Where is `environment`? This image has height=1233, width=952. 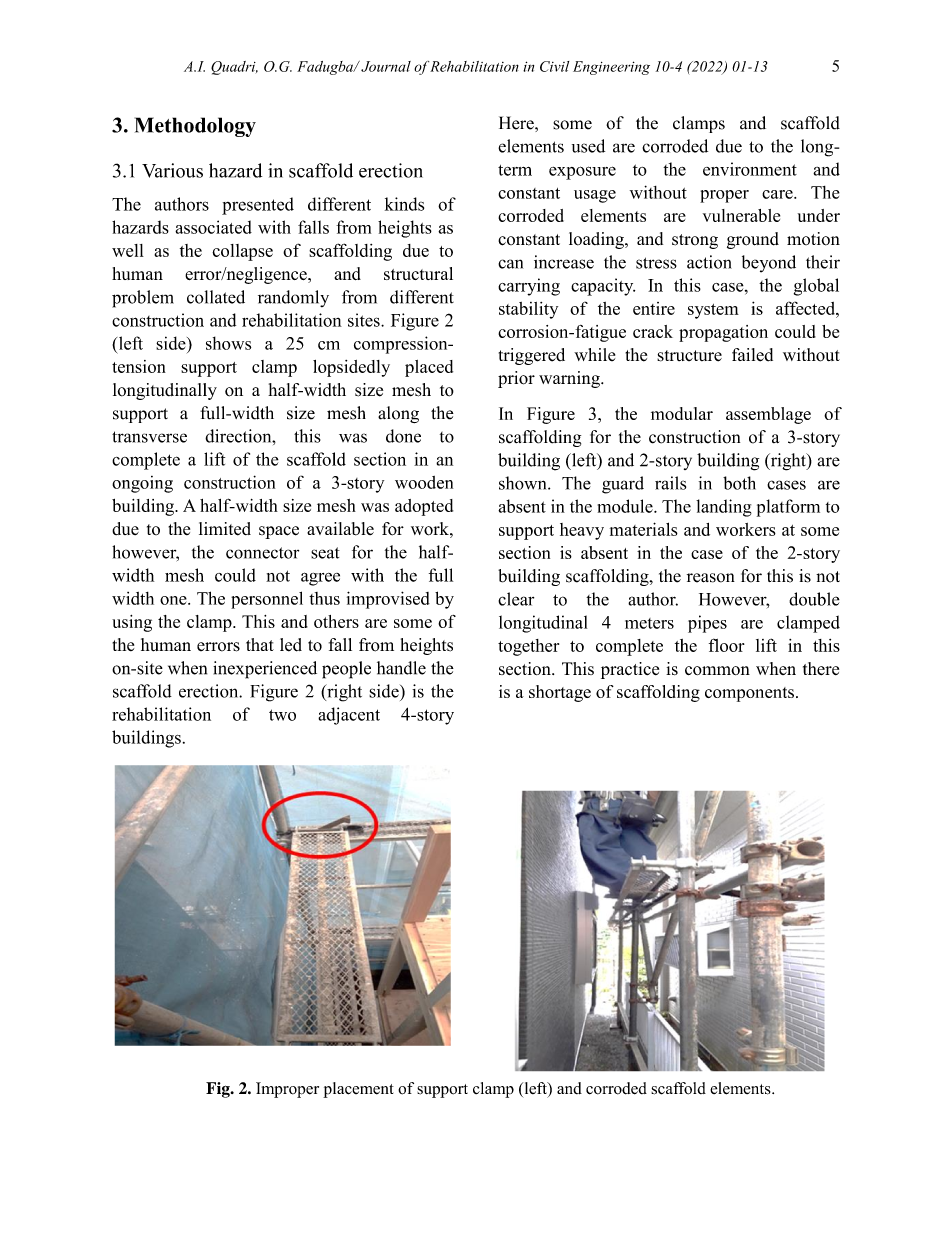
environment is located at coordinates (750, 169).
